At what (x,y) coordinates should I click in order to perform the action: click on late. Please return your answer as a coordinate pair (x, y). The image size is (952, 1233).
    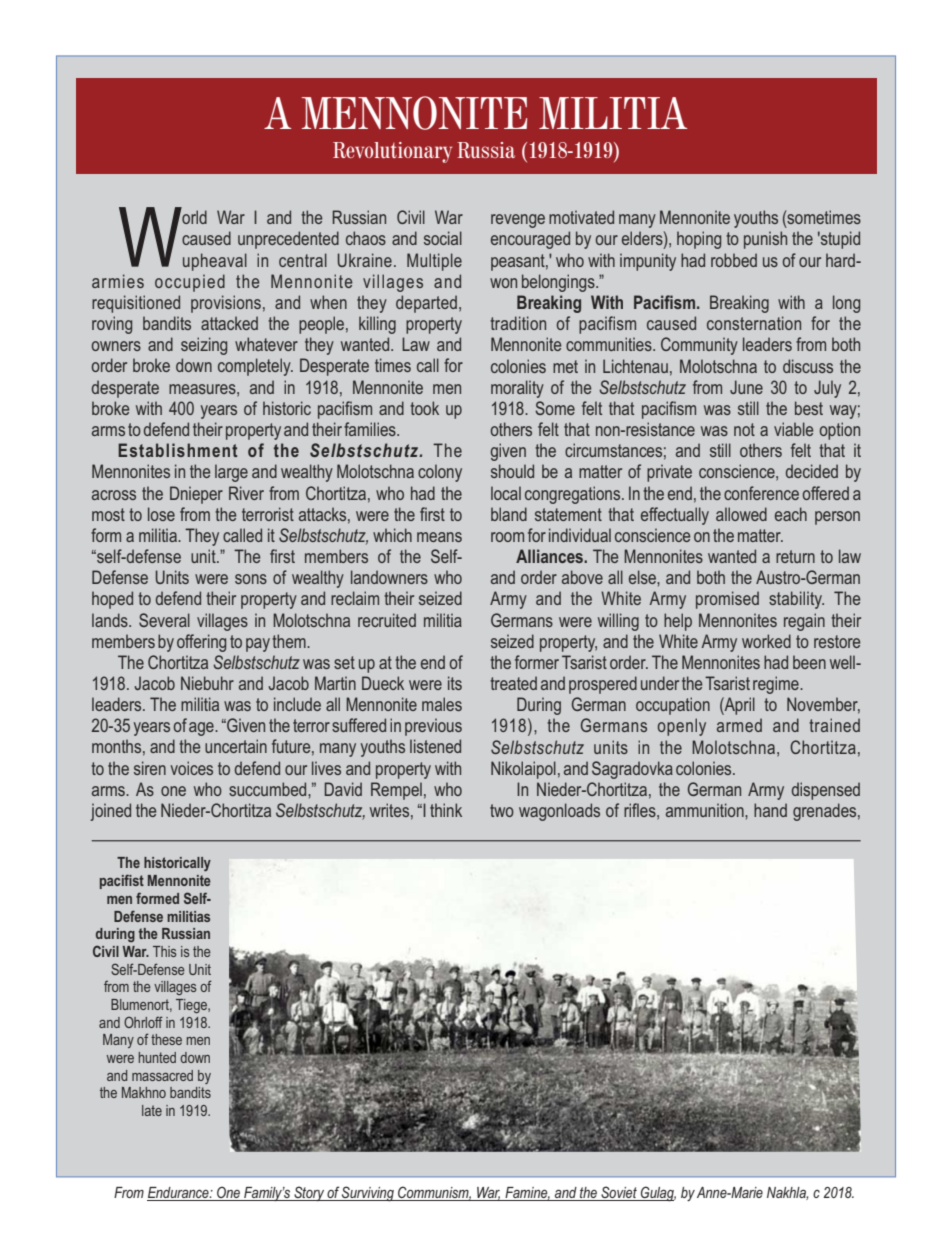
    Looking at the image, I should click on (152, 1110).
